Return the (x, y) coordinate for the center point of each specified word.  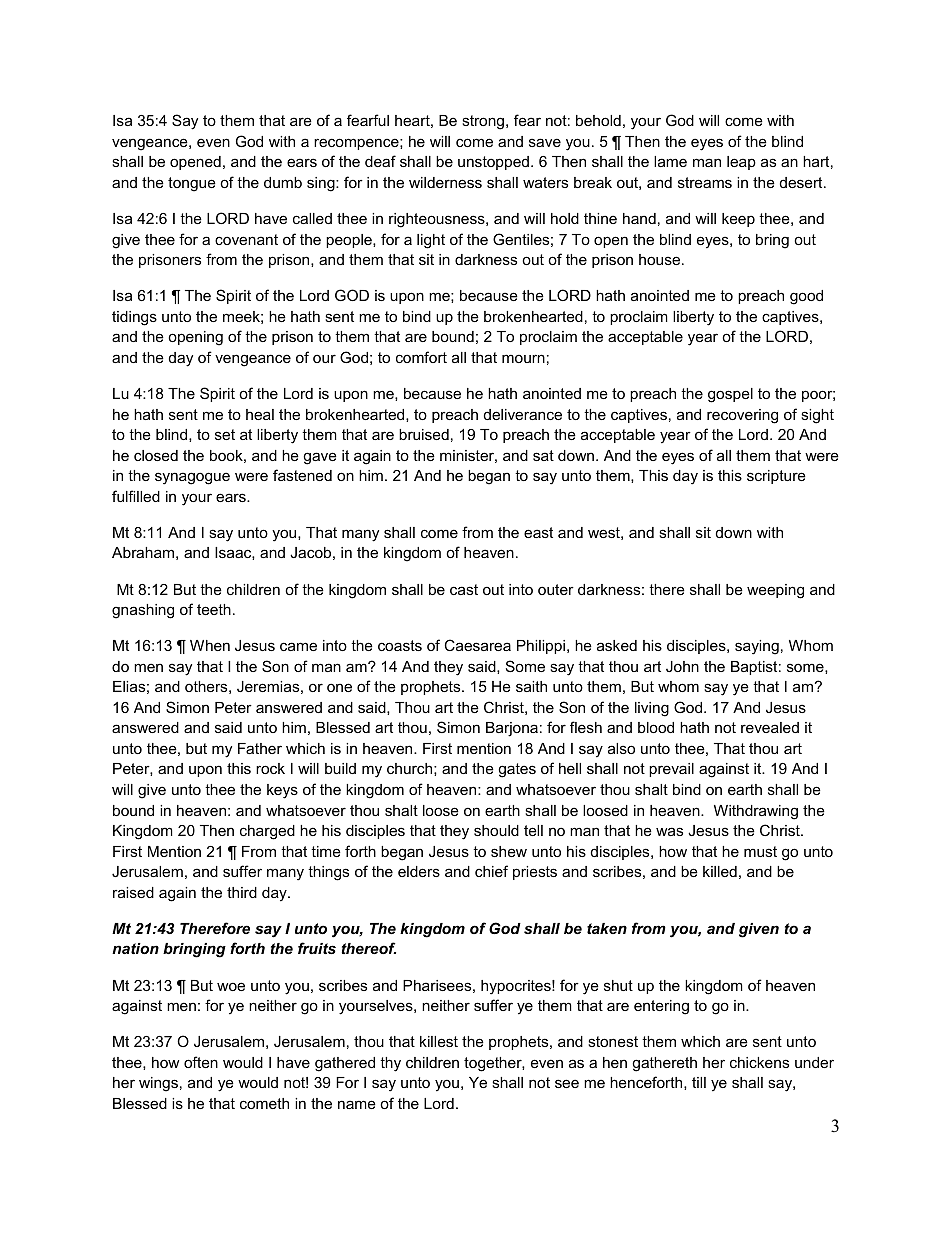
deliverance (523, 414)
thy (390, 1064)
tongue (192, 184)
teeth (214, 609)
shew (509, 851)
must (760, 851)
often (201, 1062)
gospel (730, 395)
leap (741, 163)
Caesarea (477, 645)
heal (260, 414)
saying (757, 647)
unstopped (493, 163)
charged (267, 832)
